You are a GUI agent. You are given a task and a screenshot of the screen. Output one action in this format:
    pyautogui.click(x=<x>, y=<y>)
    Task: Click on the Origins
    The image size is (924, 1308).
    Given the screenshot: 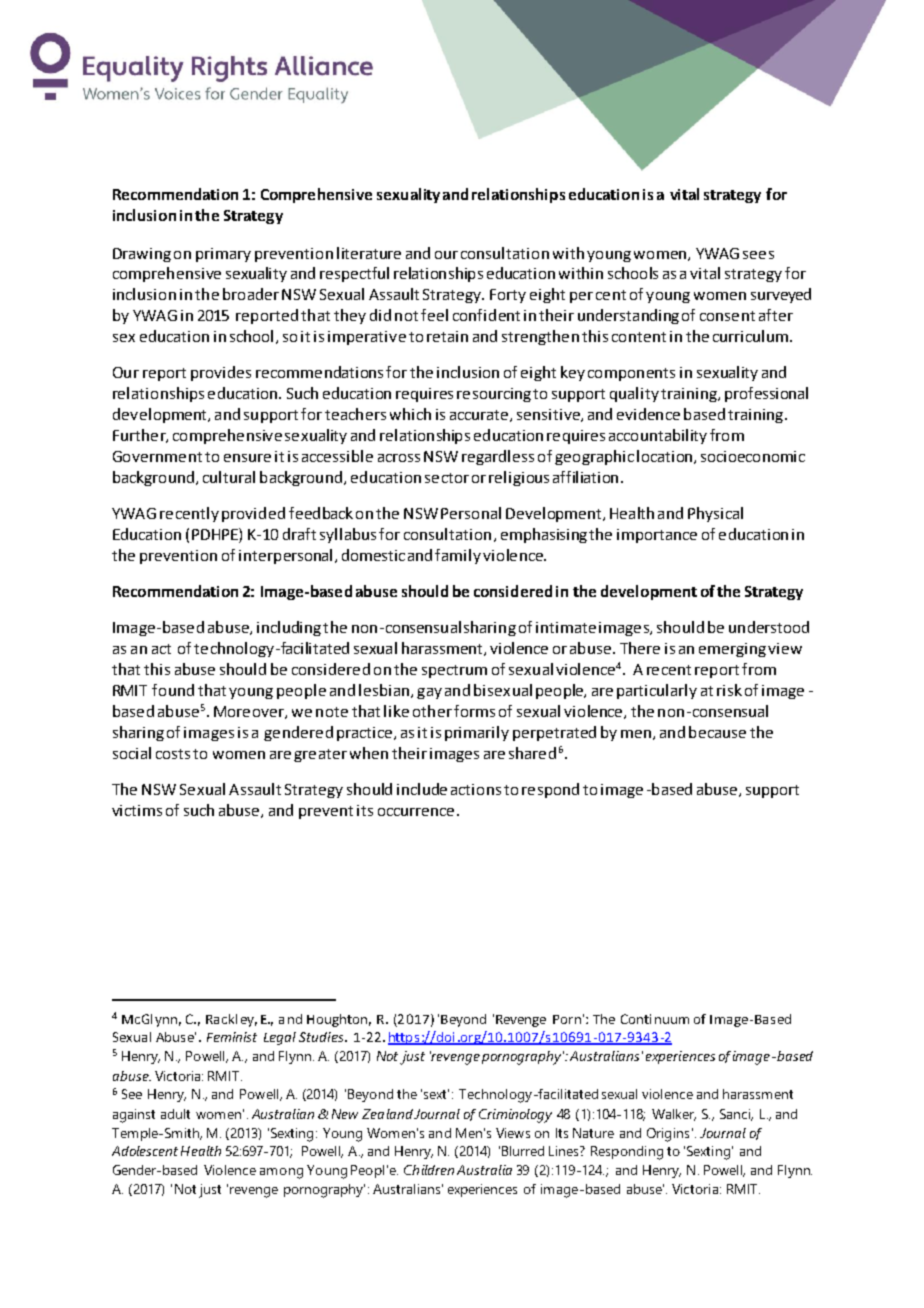 What is the action you would take?
    pyautogui.click(x=668, y=1135)
